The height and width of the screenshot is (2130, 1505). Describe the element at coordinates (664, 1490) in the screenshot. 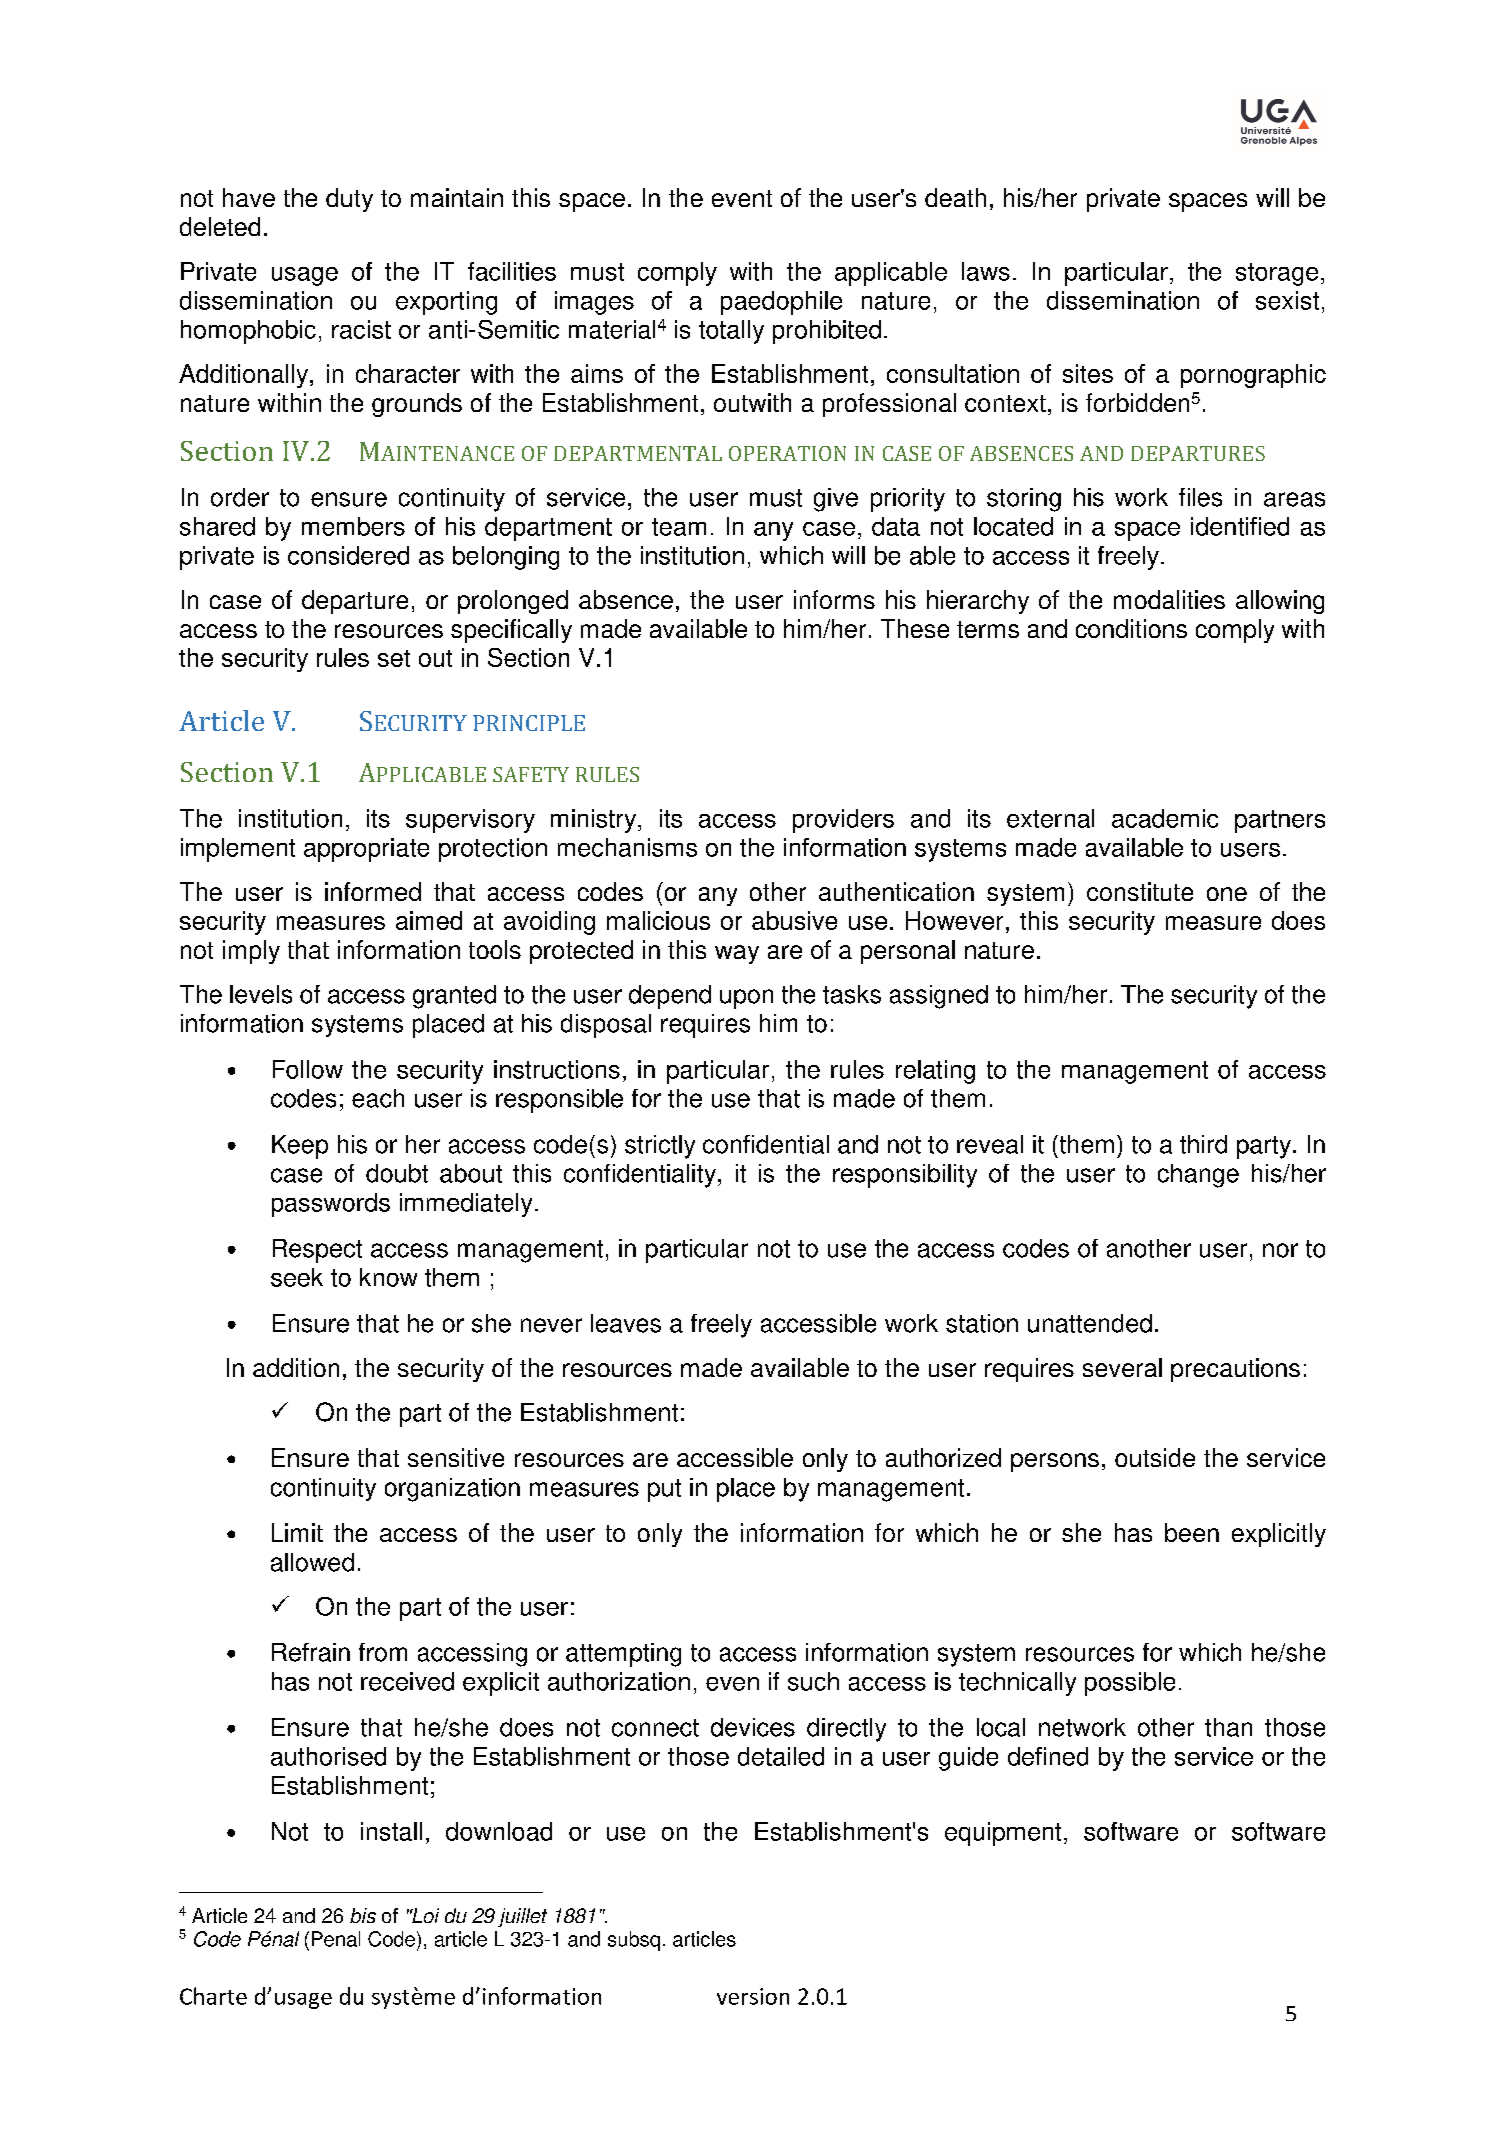

I see `put` at that location.
